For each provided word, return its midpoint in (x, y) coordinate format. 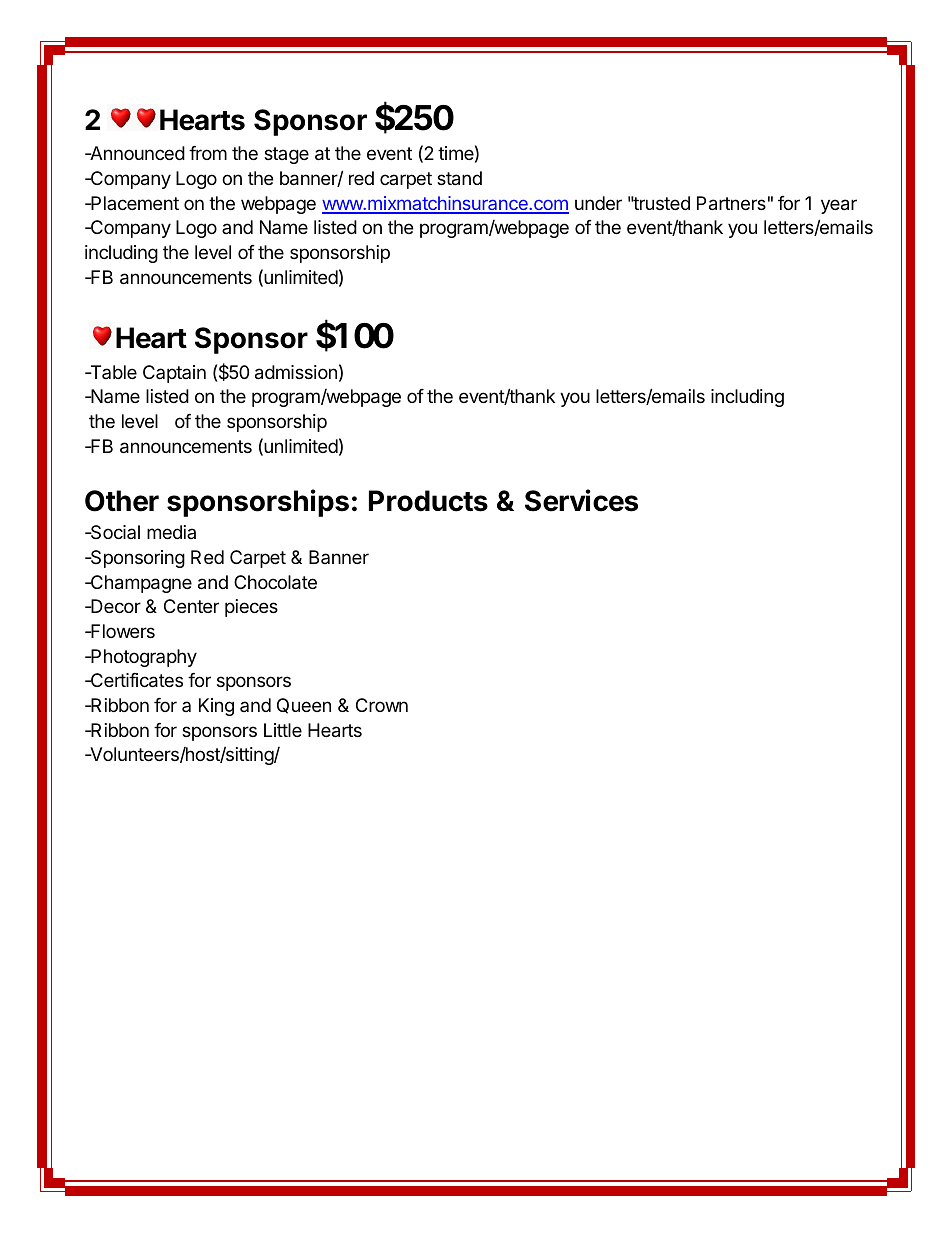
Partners (731, 203)
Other (122, 501)
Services (581, 500)
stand (459, 178)
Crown (382, 705)
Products (428, 501)
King (216, 707)
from (208, 153)
